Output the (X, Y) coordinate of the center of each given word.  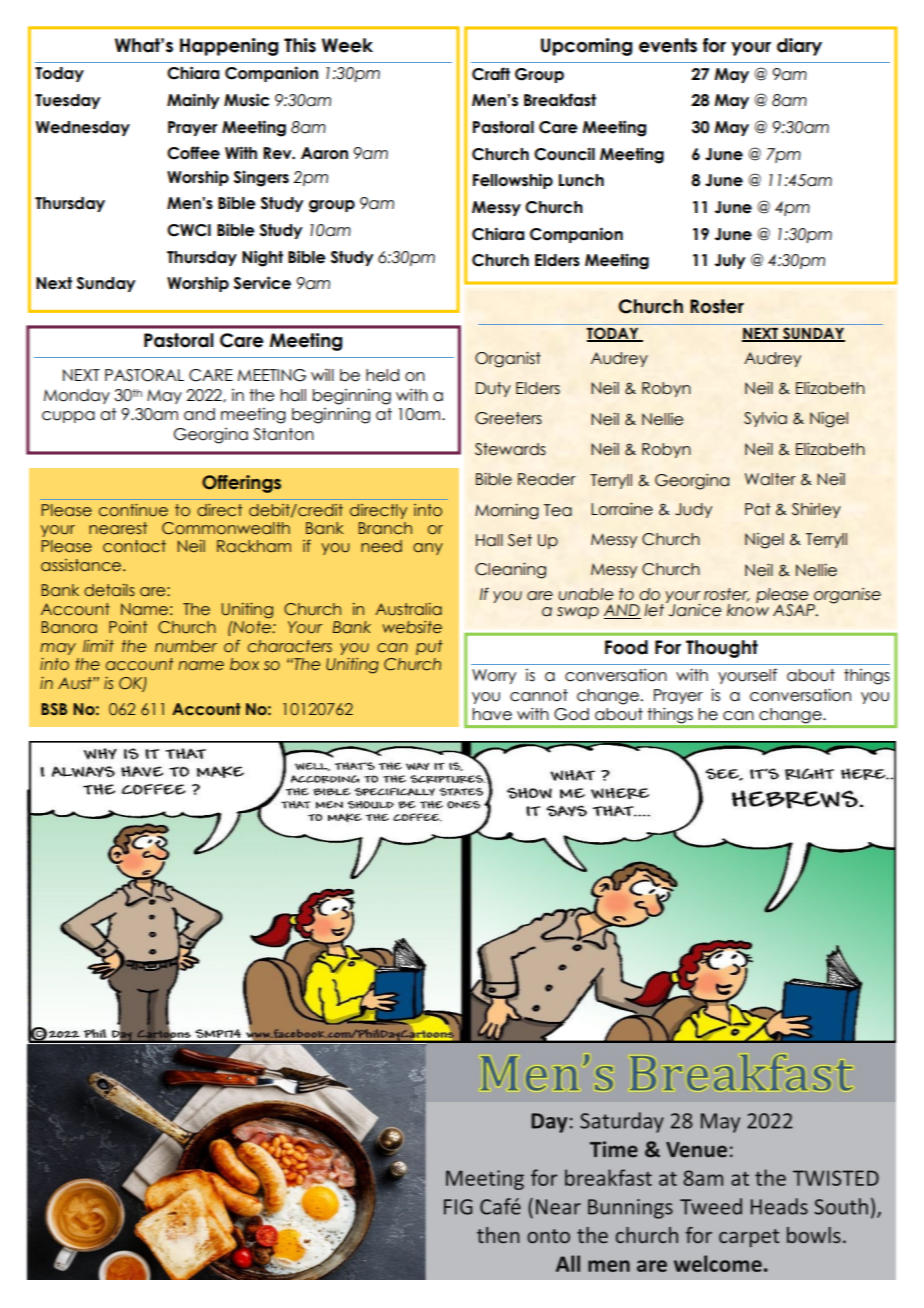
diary (799, 47)
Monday (77, 396)
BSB (54, 709)
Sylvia (765, 419)
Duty (493, 389)
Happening (229, 47)
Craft (491, 74)
